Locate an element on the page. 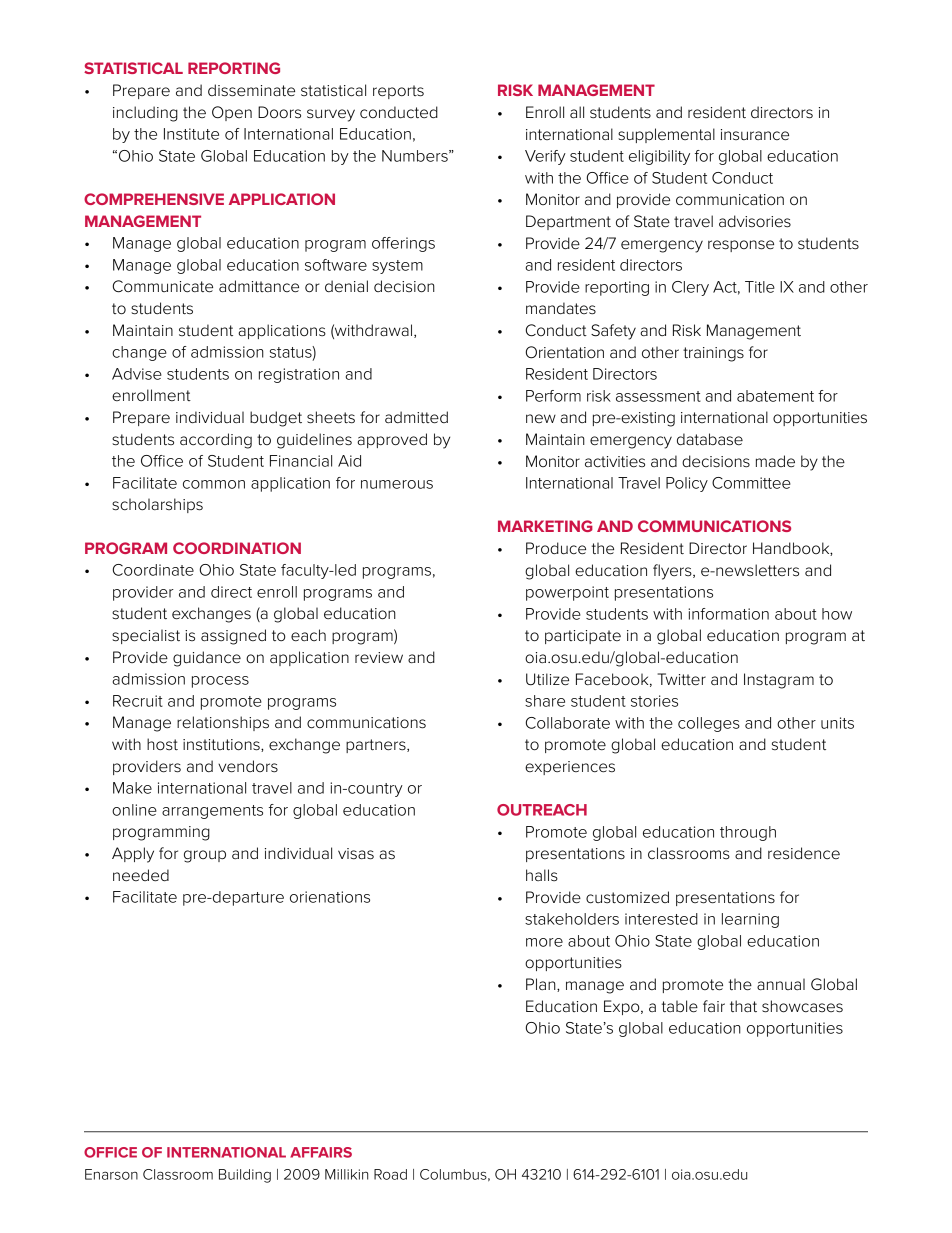  that is located at coordinates (743, 1006).
